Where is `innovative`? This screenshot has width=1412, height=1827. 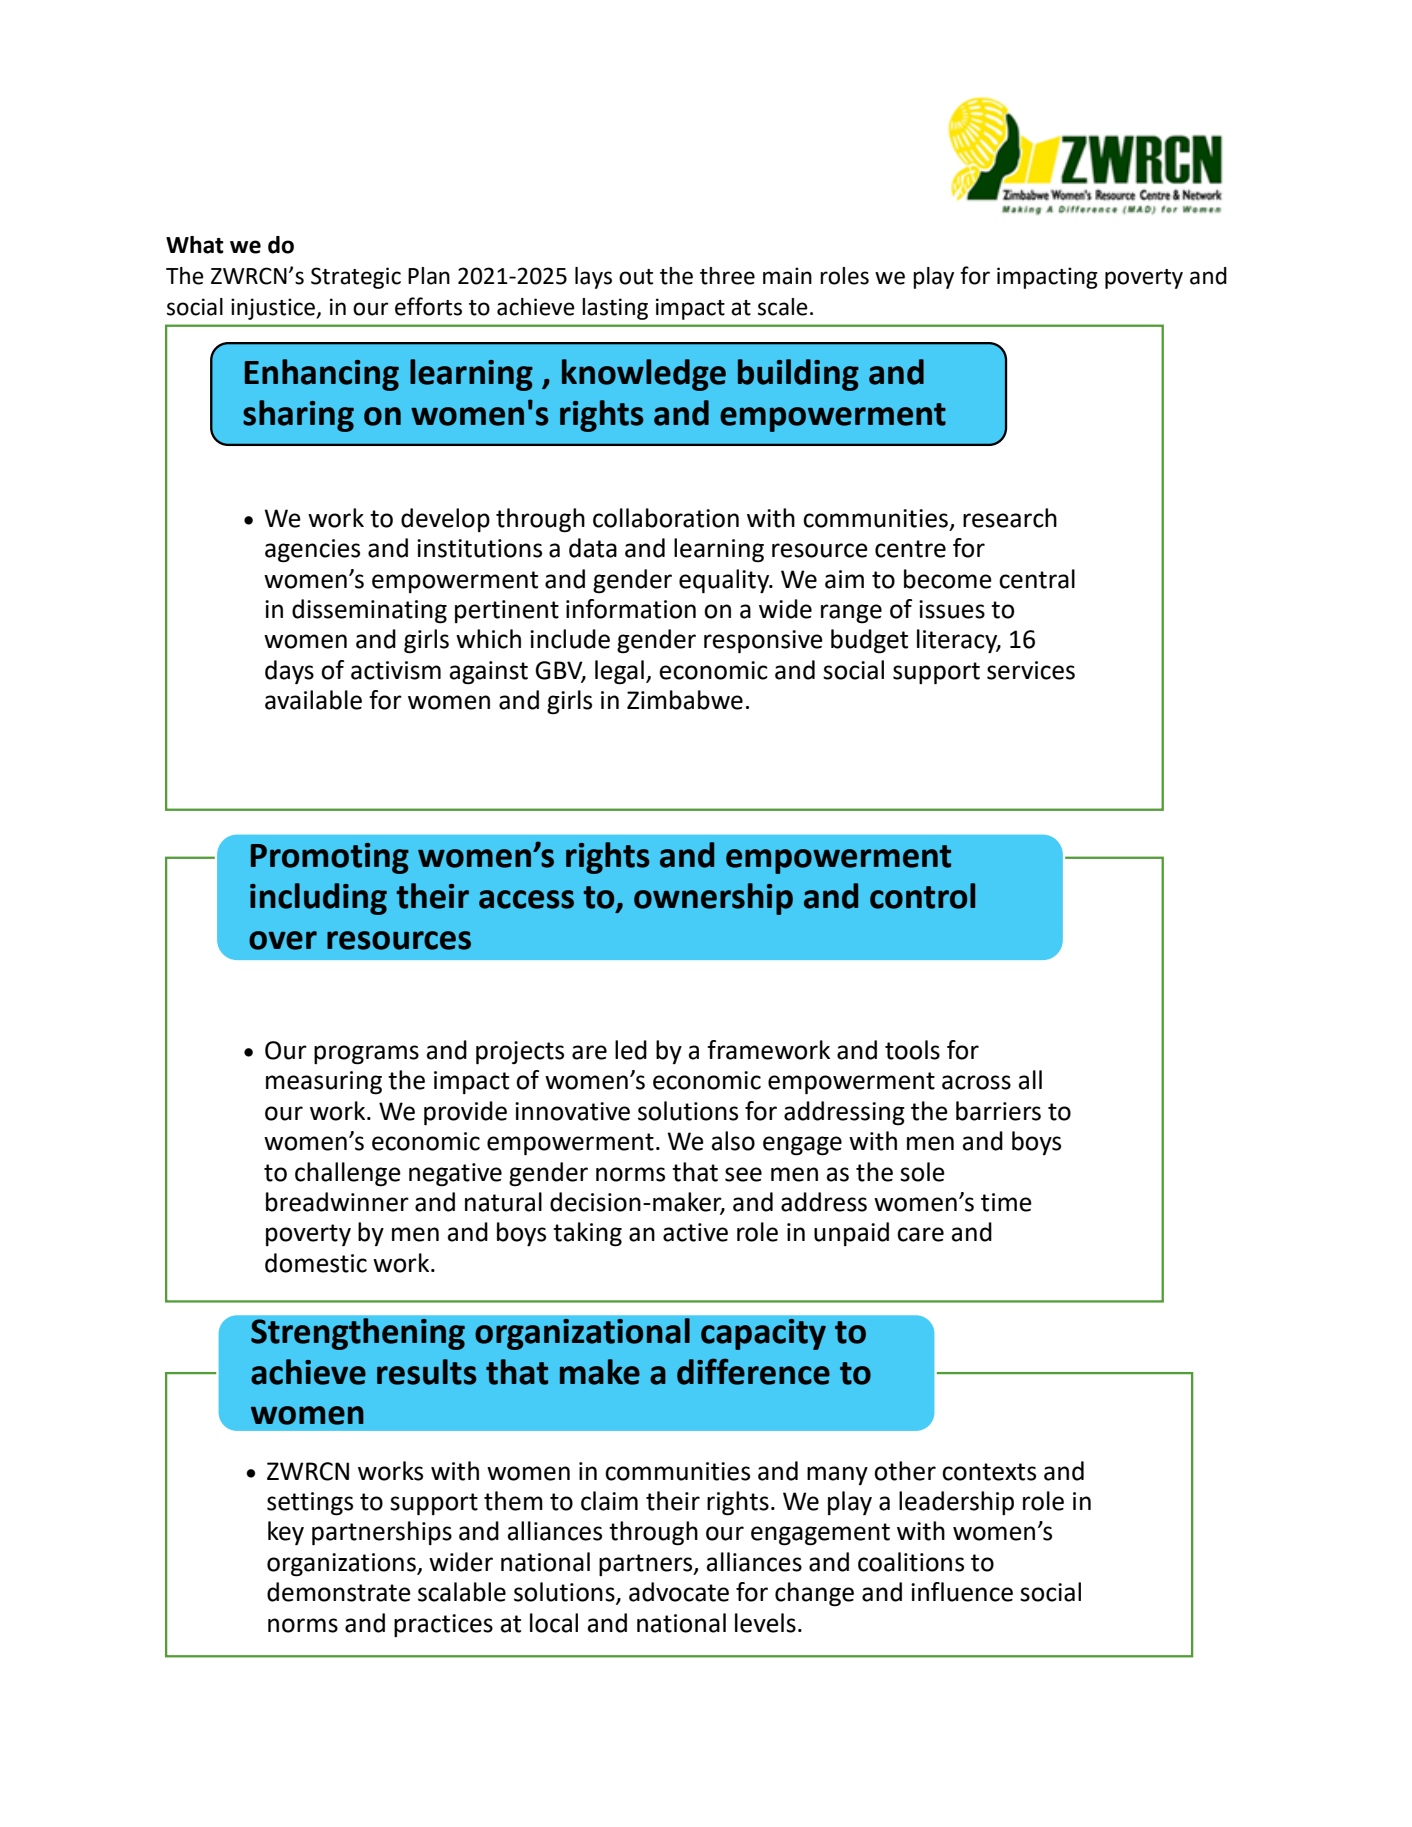 innovative is located at coordinates (572, 1111).
